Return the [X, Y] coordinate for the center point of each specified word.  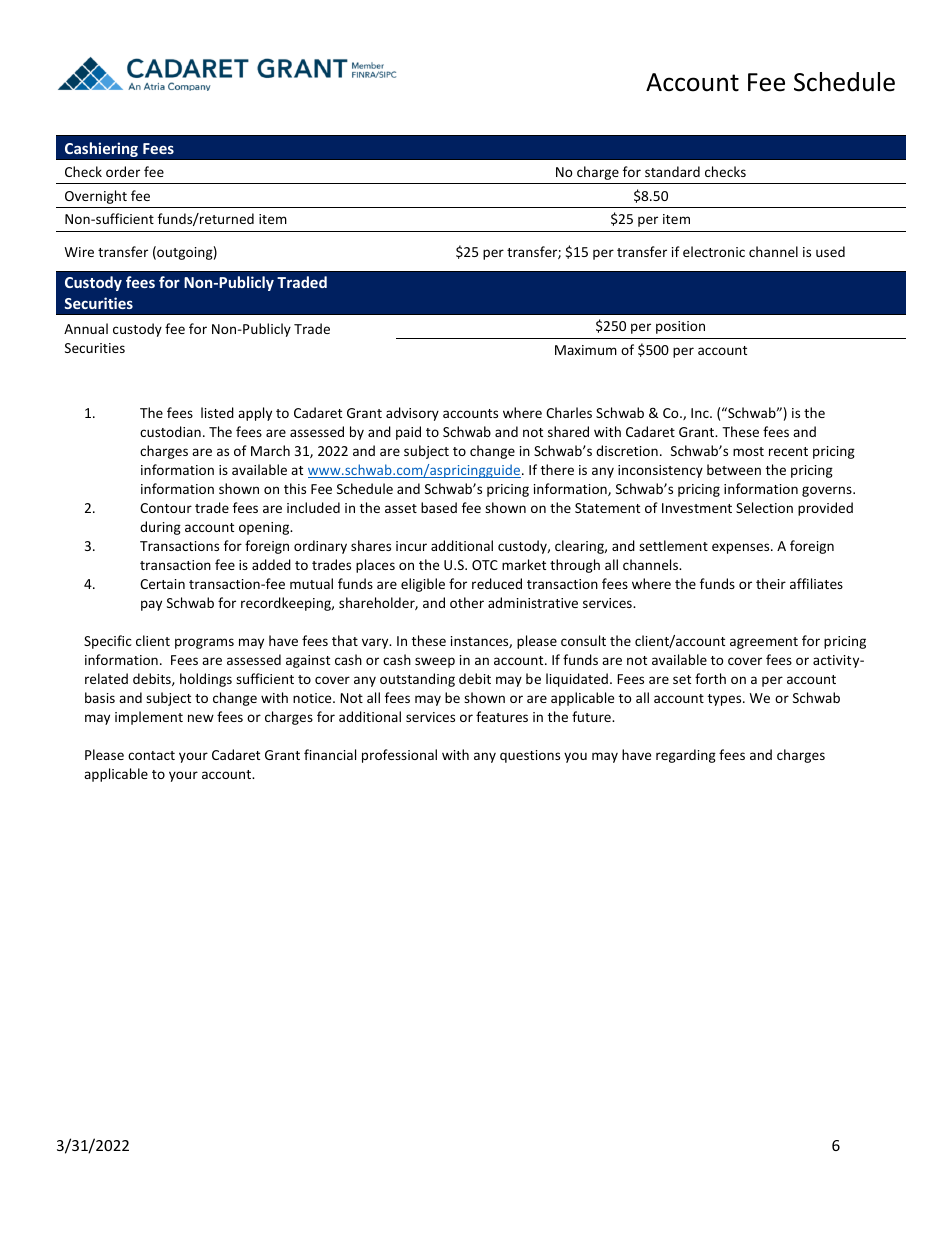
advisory [412, 414]
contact [151, 755]
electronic [714, 251]
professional [399, 756]
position [680, 327]
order [123, 171]
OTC [485, 565]
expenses [742, 548]
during [160, 528]
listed [217, 412]
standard [672, 171]
